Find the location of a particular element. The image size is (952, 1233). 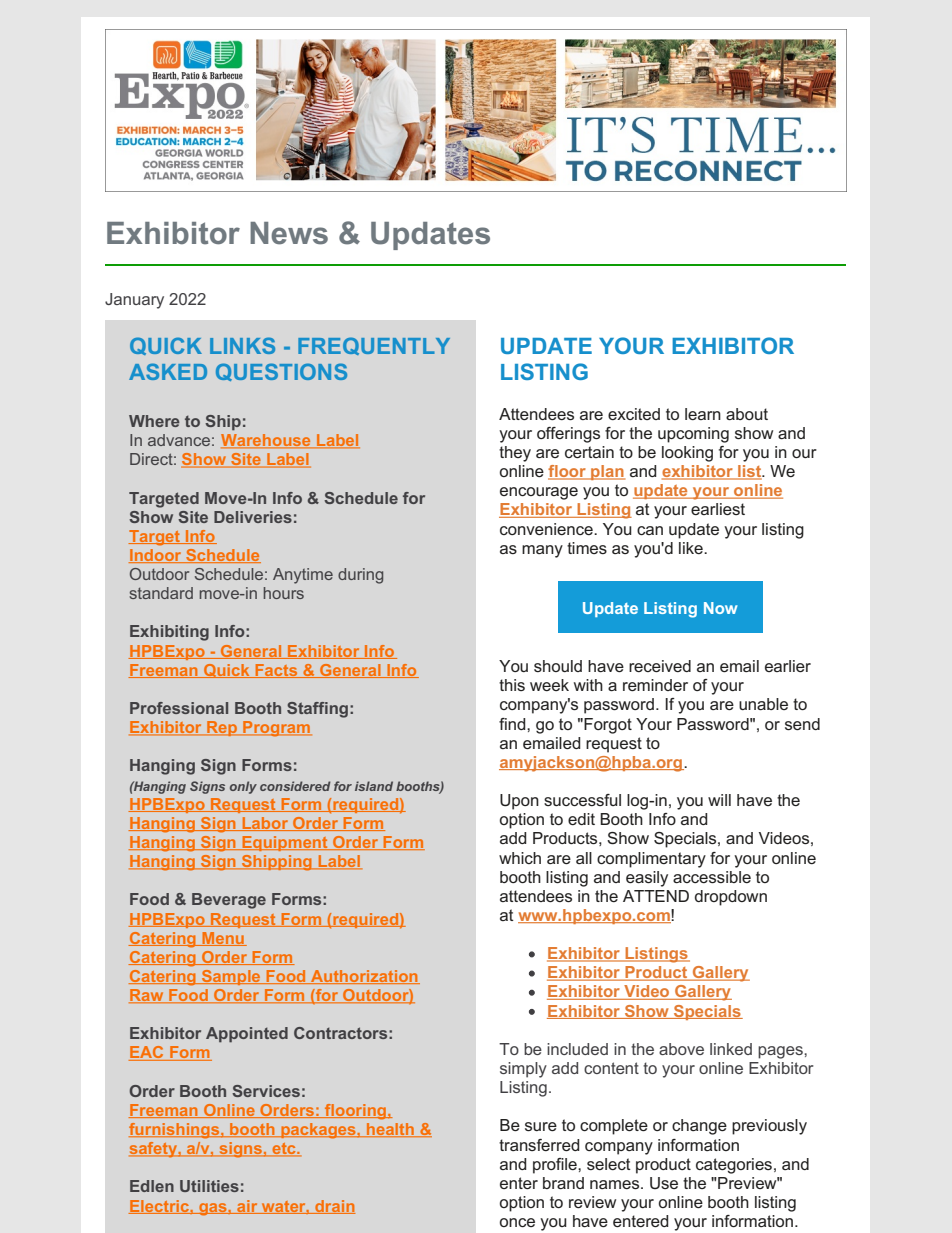

News is located at coordinates (289, 233).
